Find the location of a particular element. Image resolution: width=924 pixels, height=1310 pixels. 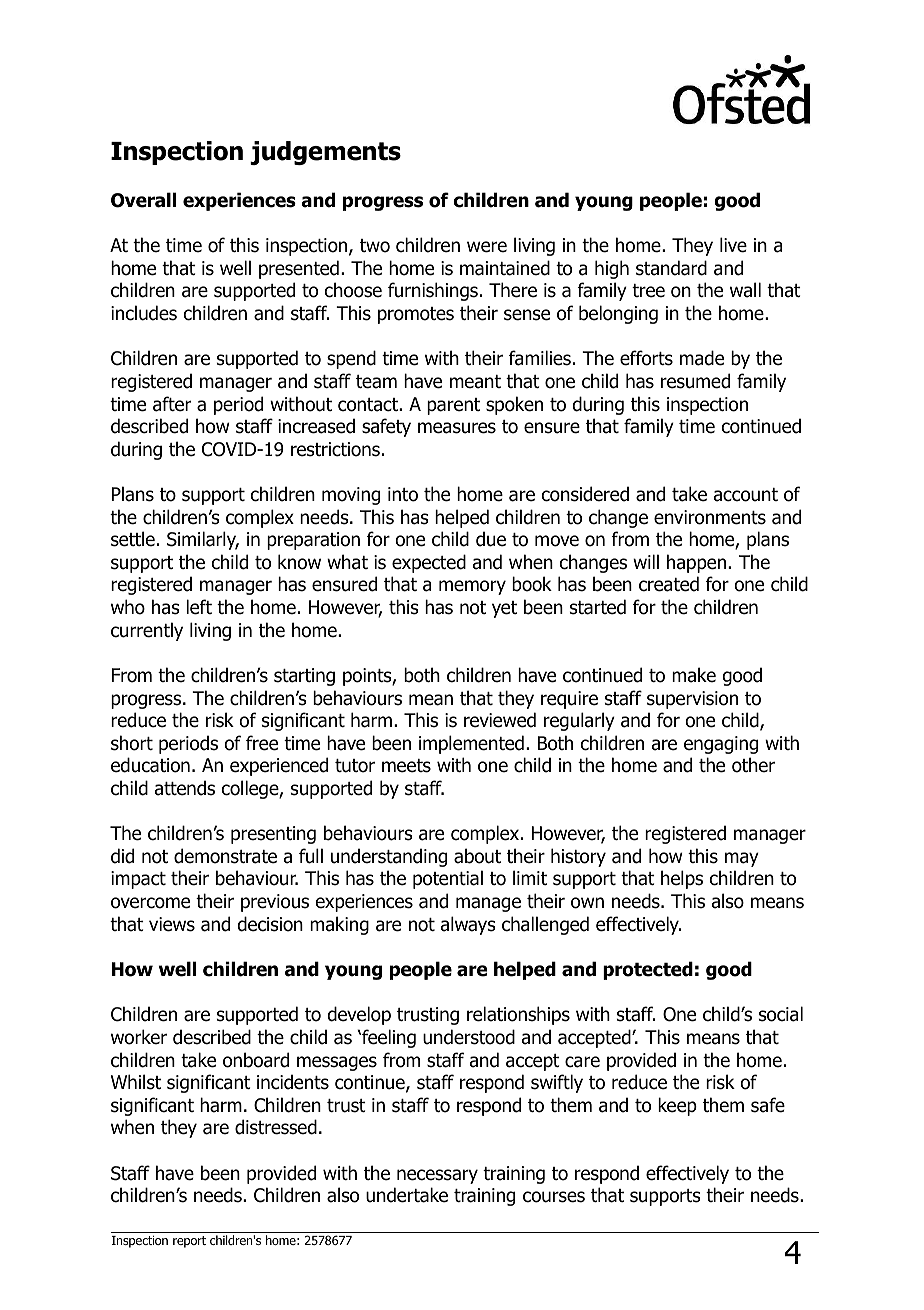

Overall is located at coordinates (143, 200).
